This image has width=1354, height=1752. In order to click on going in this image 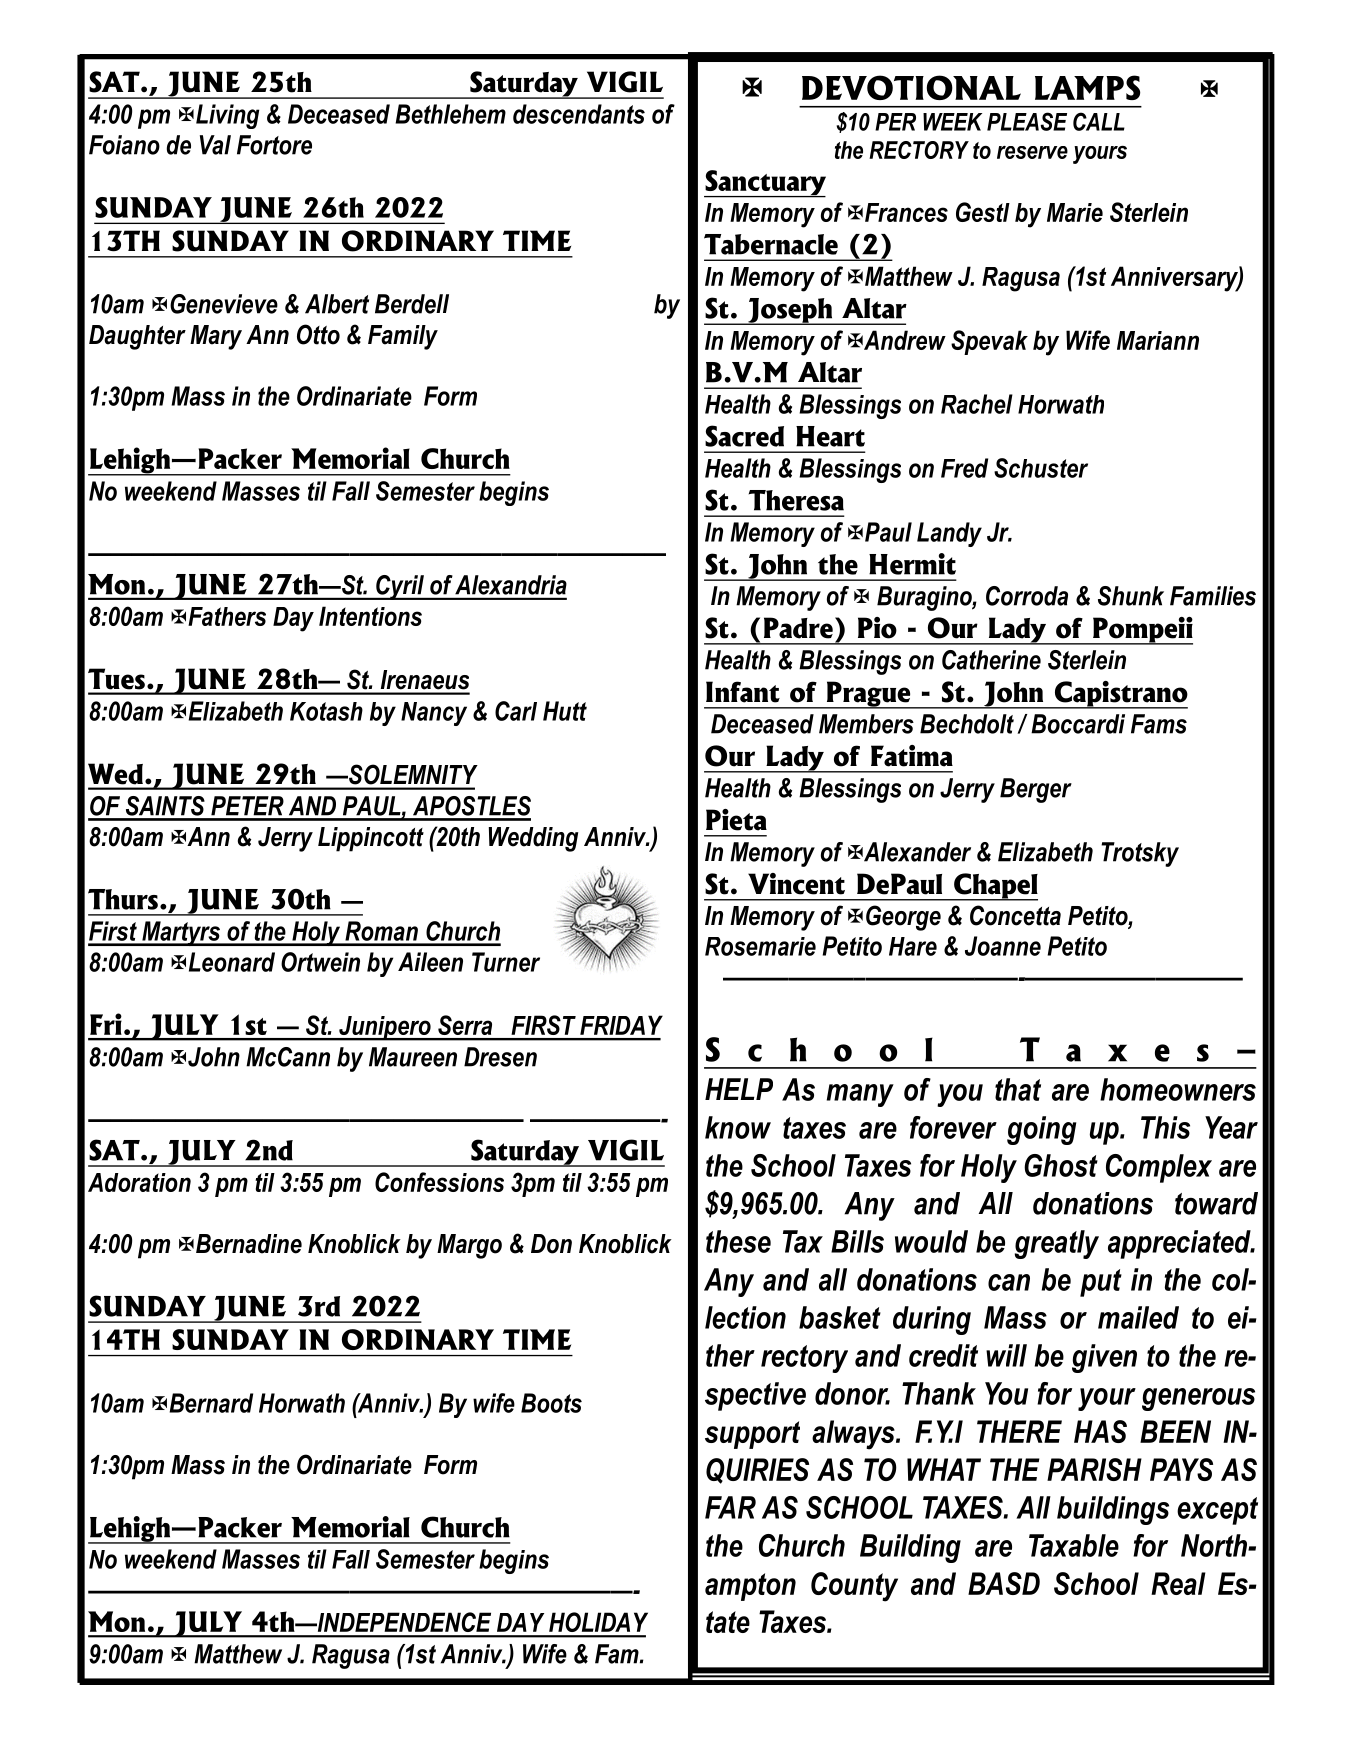, I will do `click(1041, 1130)`.
